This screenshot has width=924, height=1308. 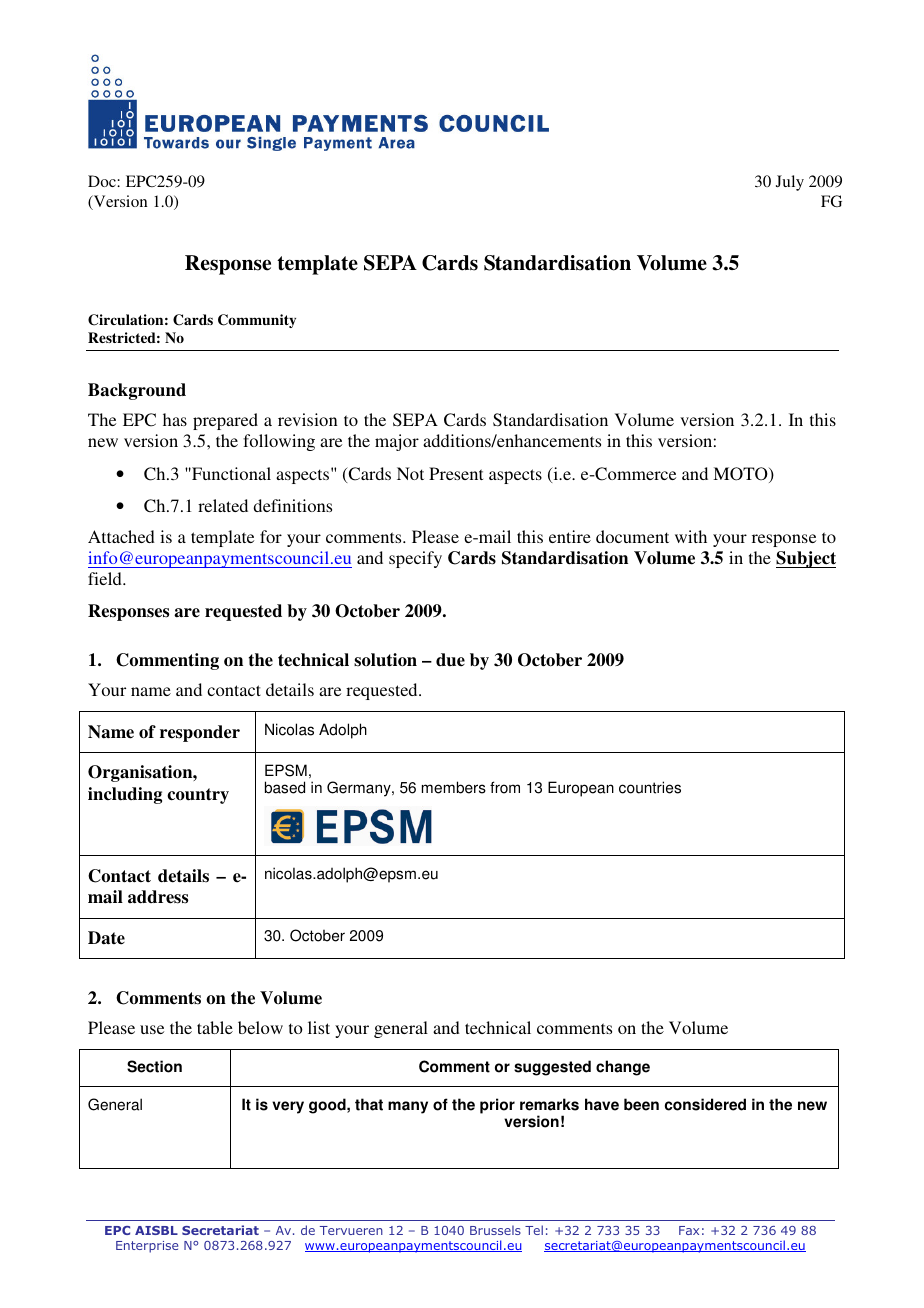 I want to click on field, so click(x=106, y=578).
